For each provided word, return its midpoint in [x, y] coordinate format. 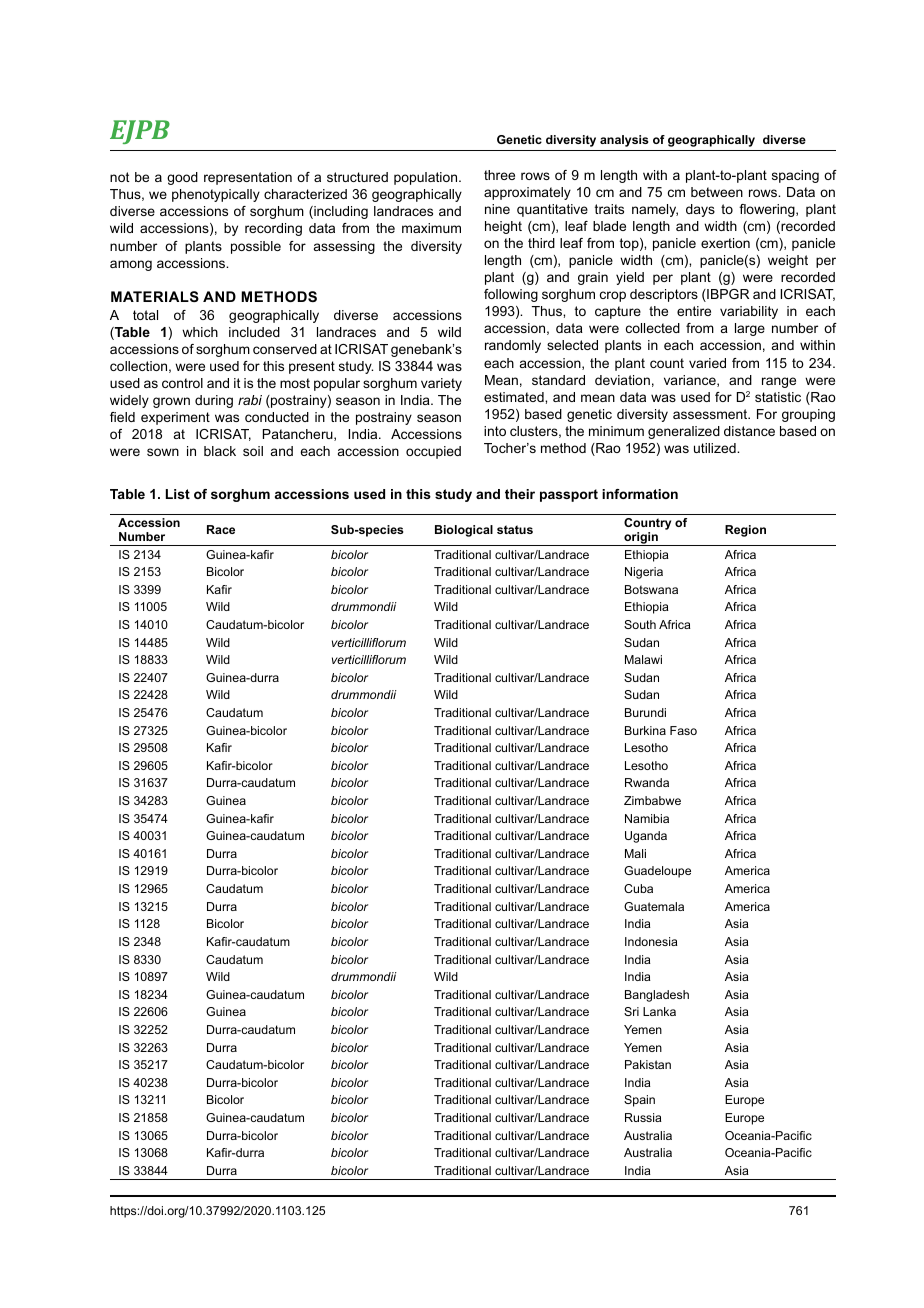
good [182, 178]
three [499, 175]
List [178, 494]
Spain [639, 1101]
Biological [464, 531]
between [717, 192]
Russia [643, 1117]
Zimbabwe [652, 800]
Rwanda [647, 782]
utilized [716, 448]
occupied [433, 452]
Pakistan [648, 1064]
